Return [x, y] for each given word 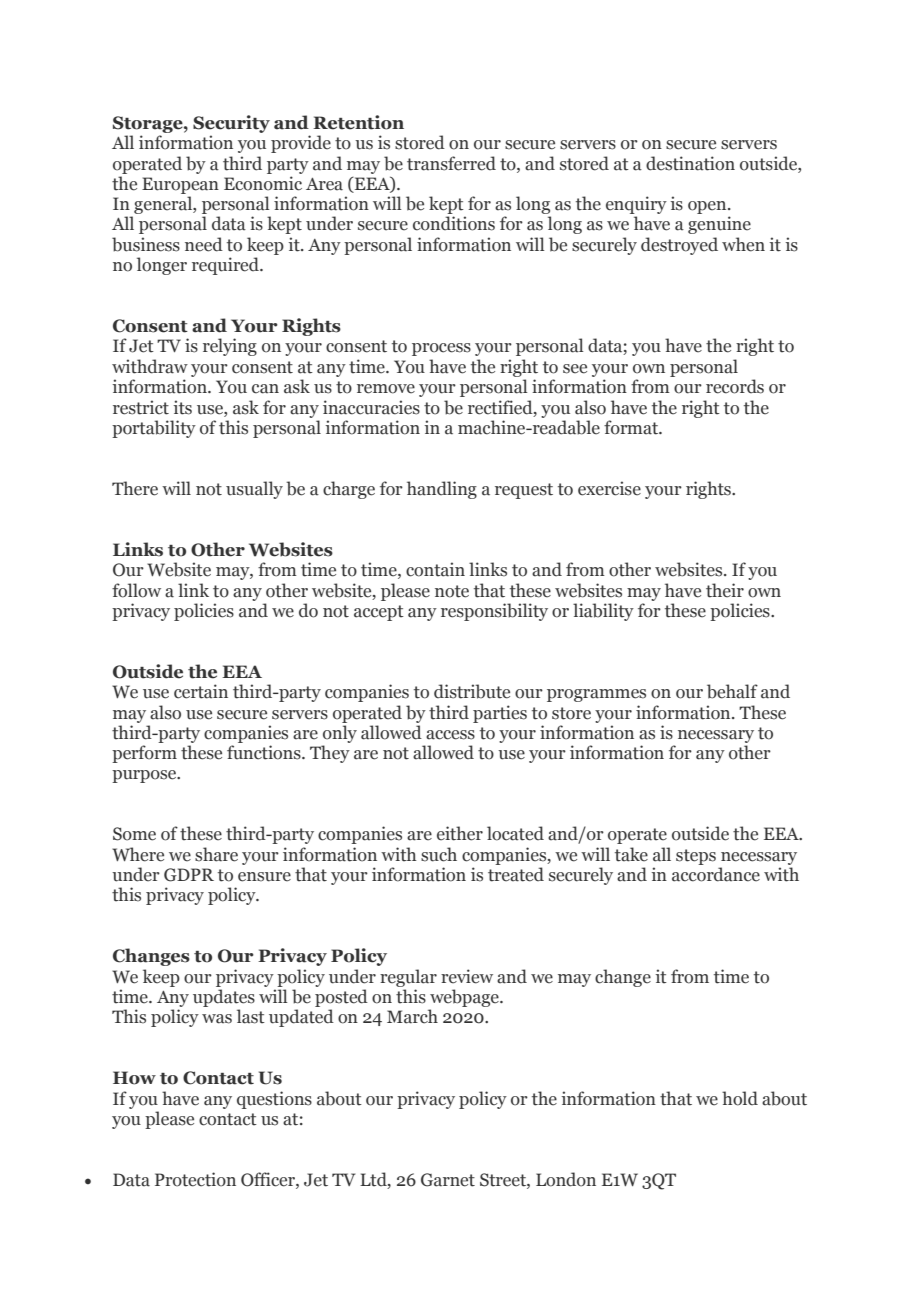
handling [442, 490]
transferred [451, 163]
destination [690, 163]
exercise [609, 488]
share [216, 854]
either [460, 833]
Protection [195, 1179]
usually [254, 490]
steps [696, 857]
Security [231, 124]
